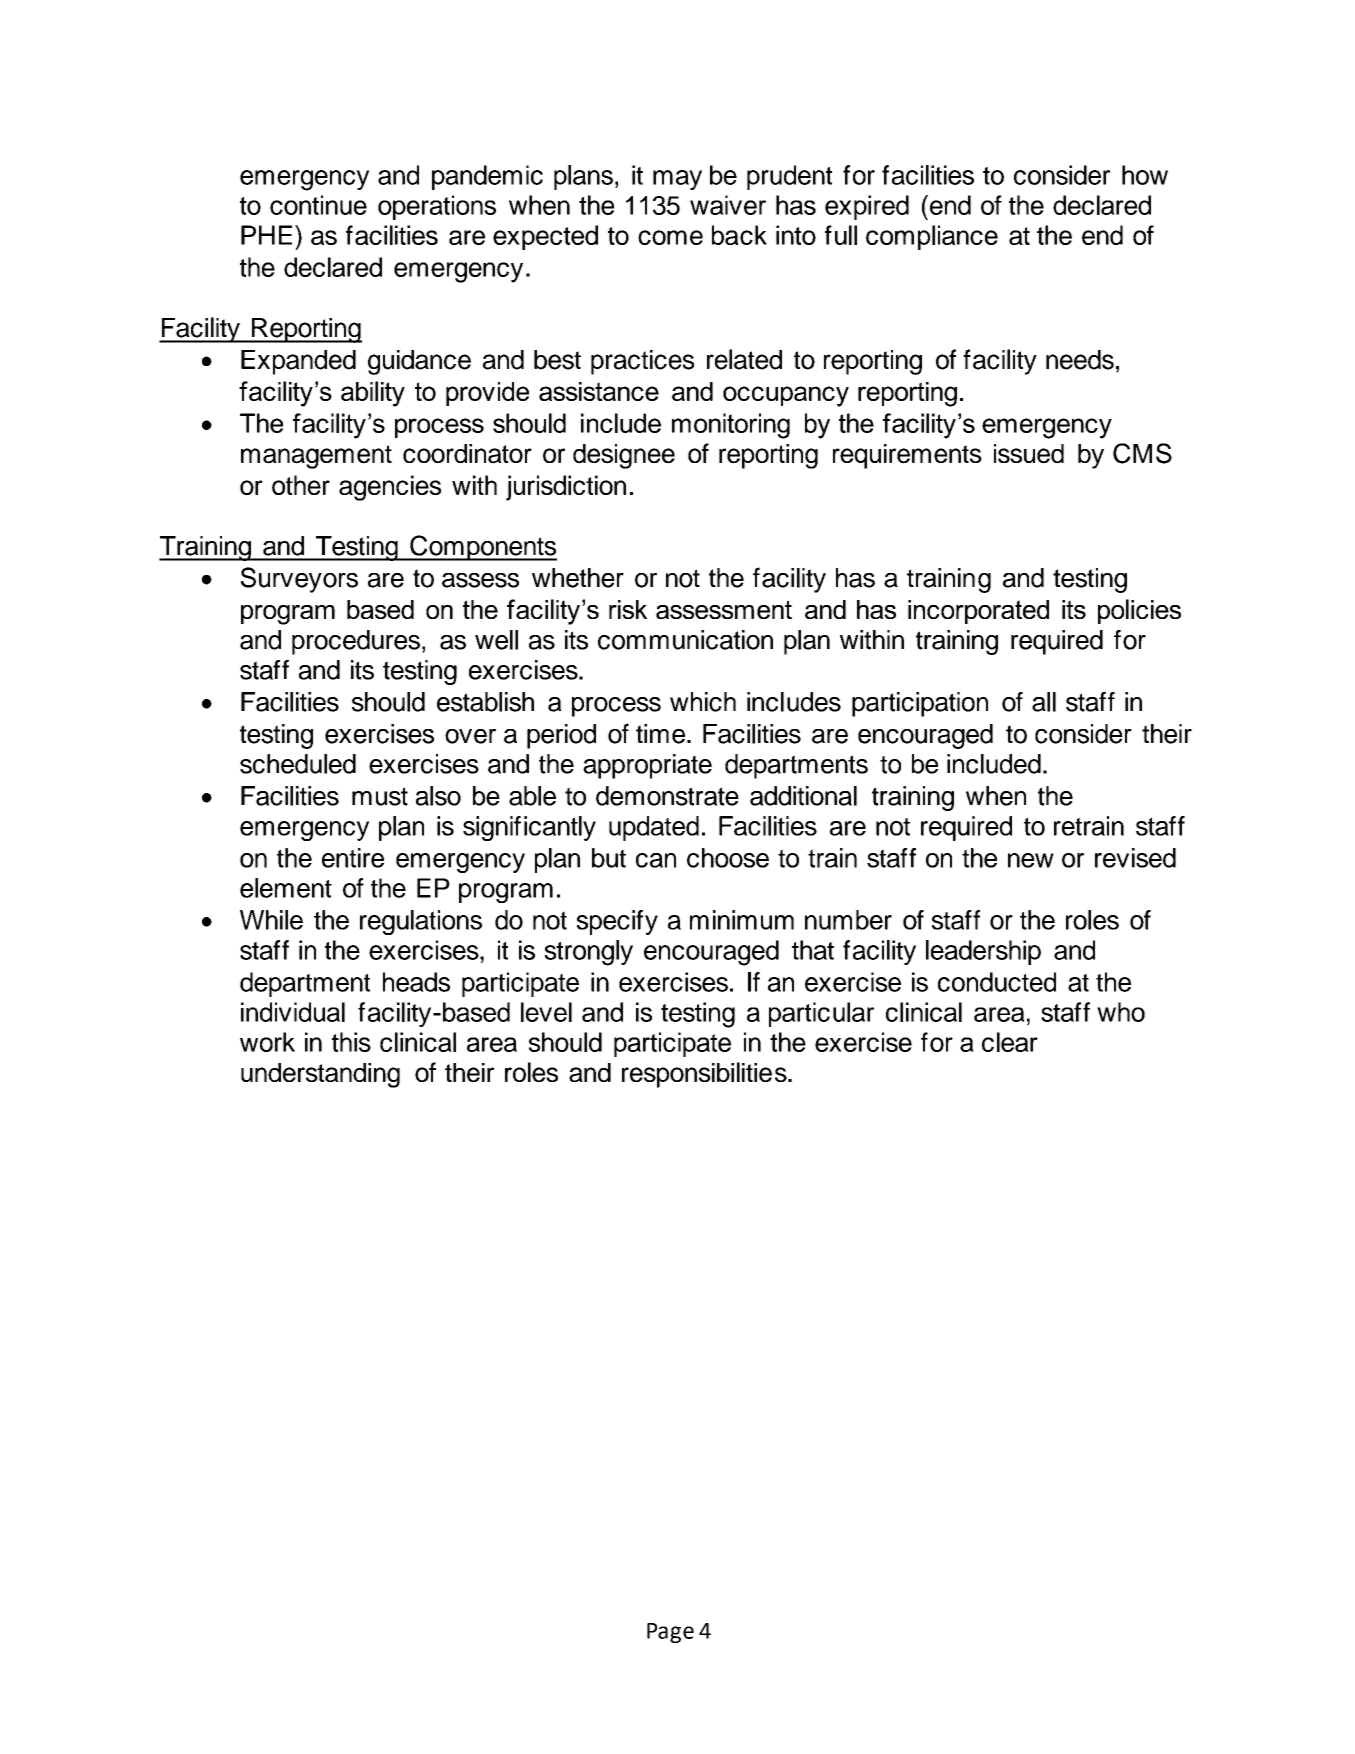 This image has width=1355, height=1754. What do you see at coordinates (670, 1633) in the image?
I see `Page` at bounding box center [670, 1633].
